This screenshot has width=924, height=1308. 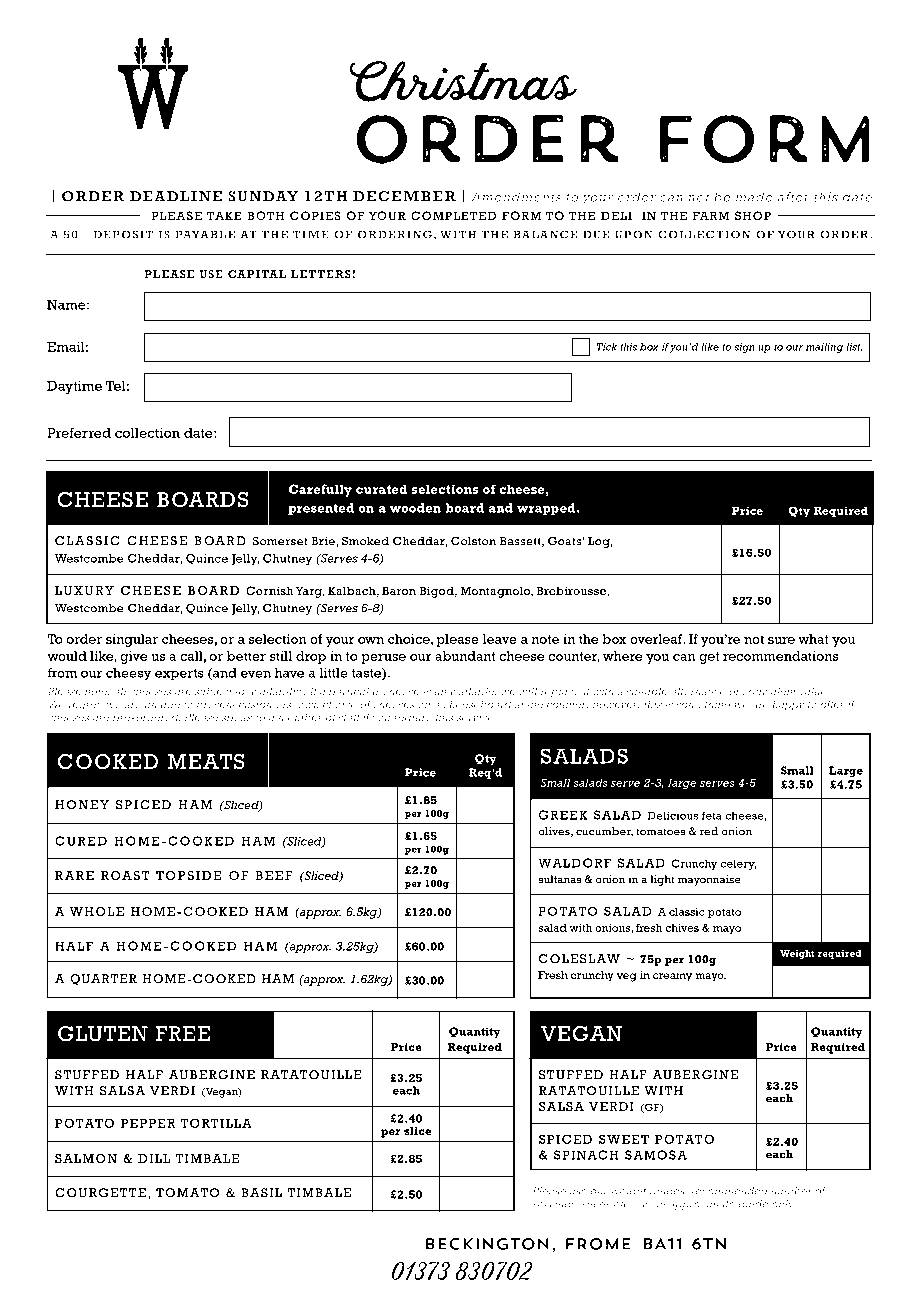 What do you see at coordinates (463, 81) in the screenshot?
I see `Christmas` at bounding box center [463, 81].
